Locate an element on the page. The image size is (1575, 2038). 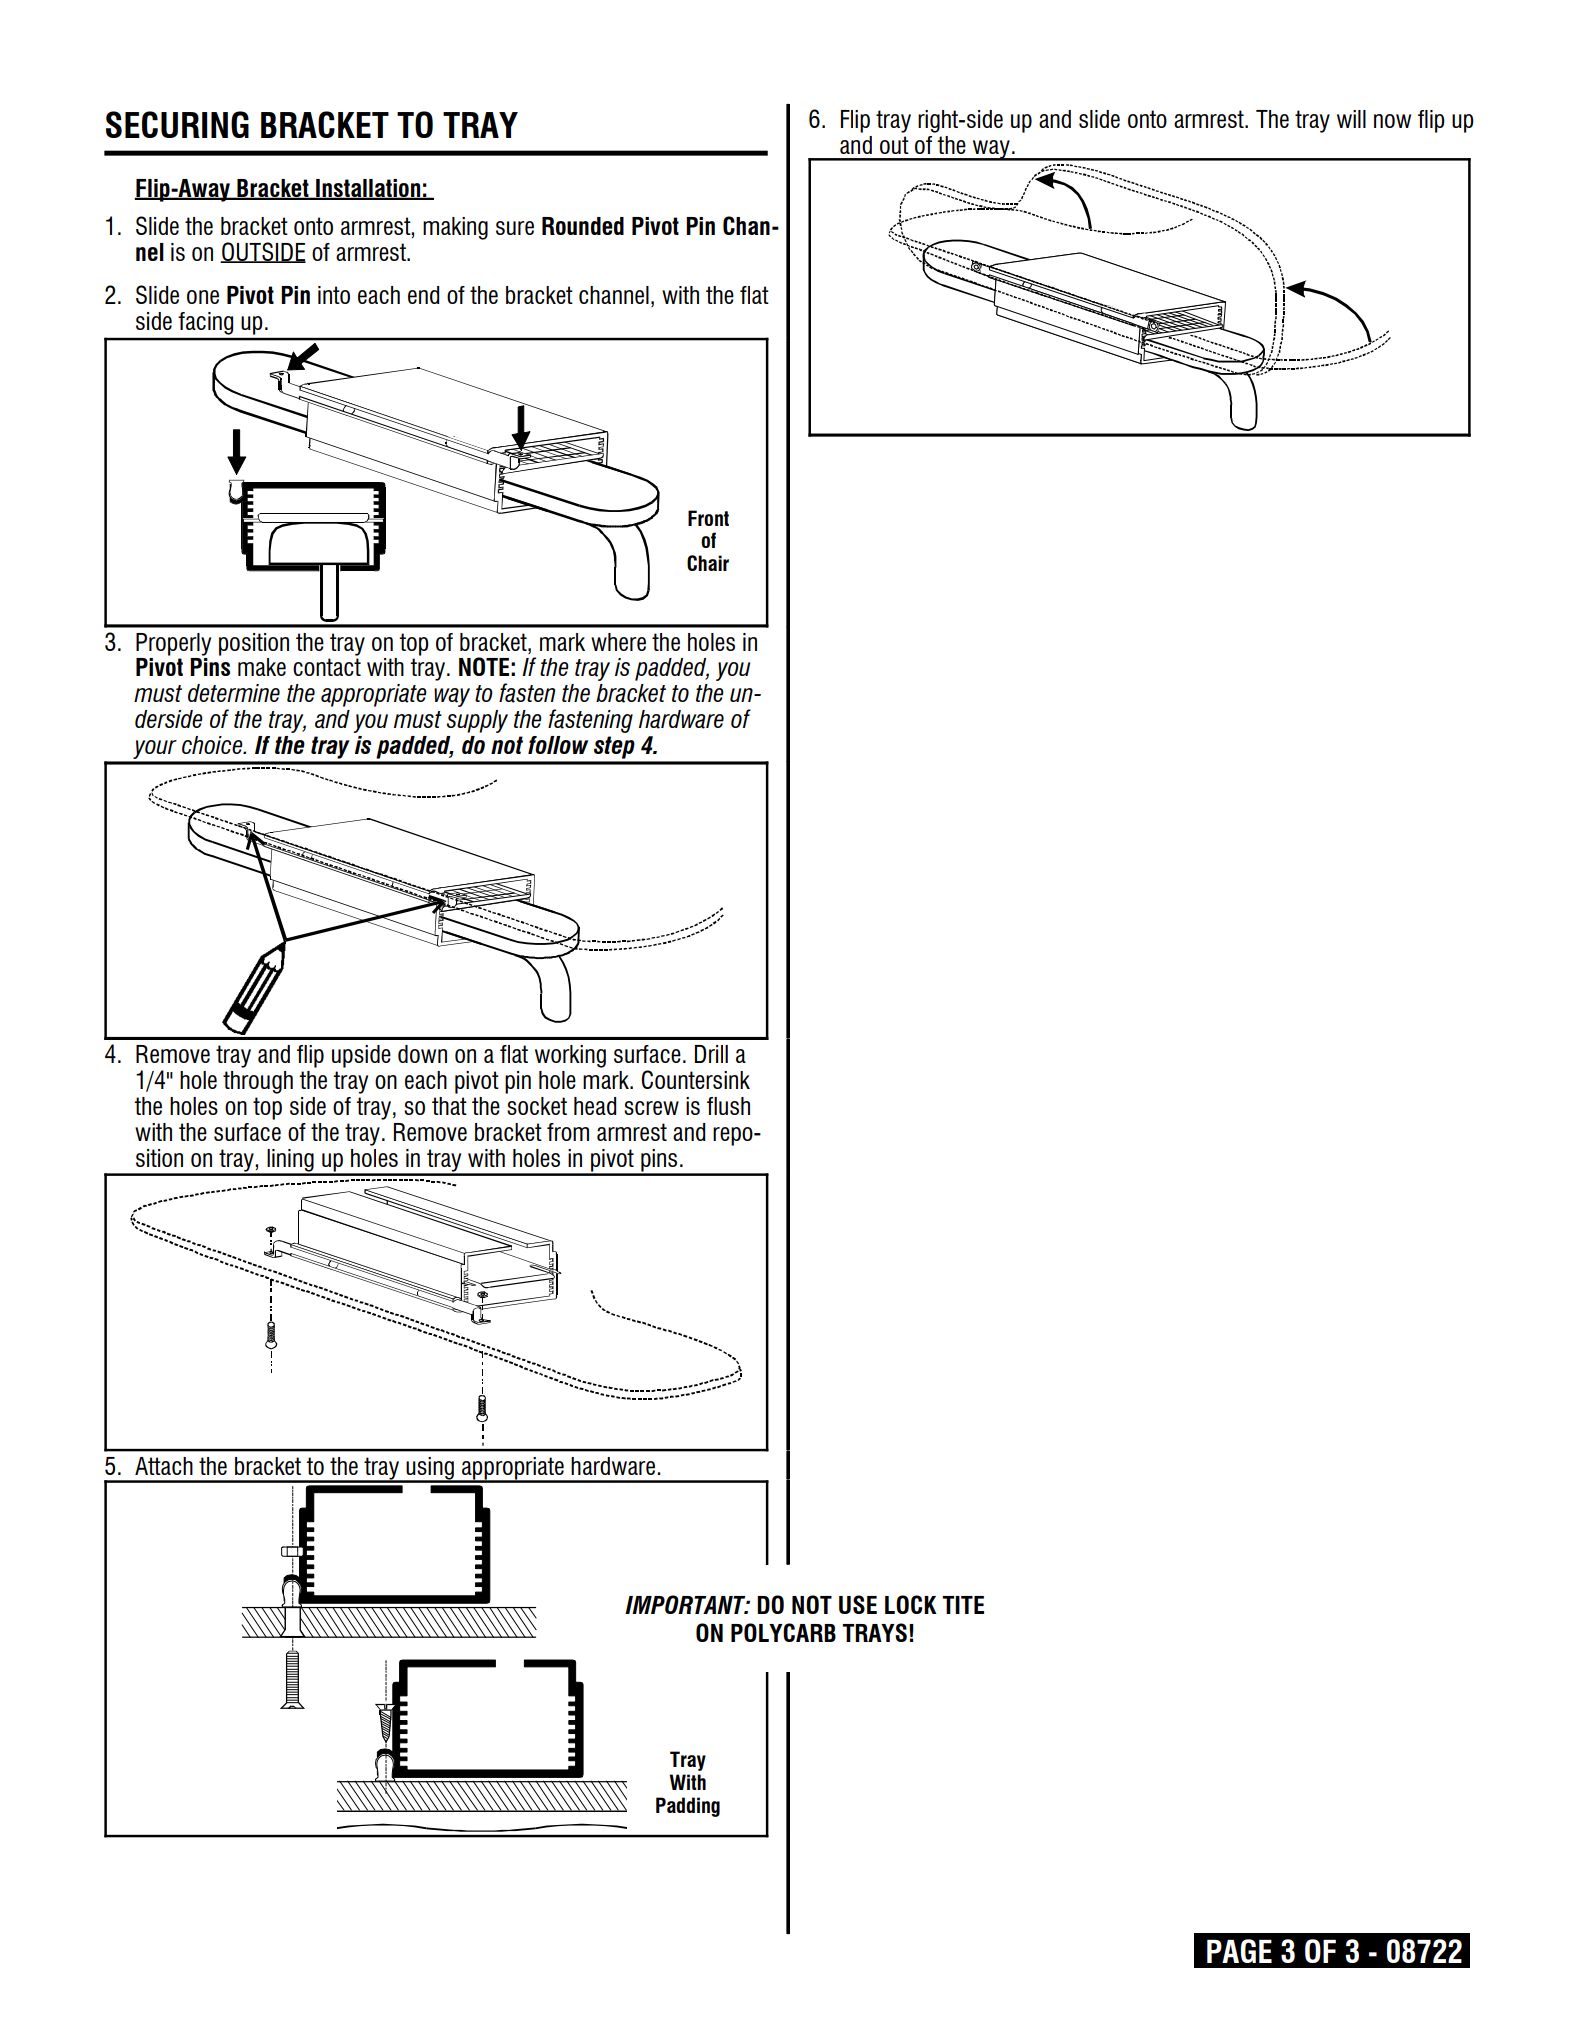
Drill is located at coordinates (711, 1054).
